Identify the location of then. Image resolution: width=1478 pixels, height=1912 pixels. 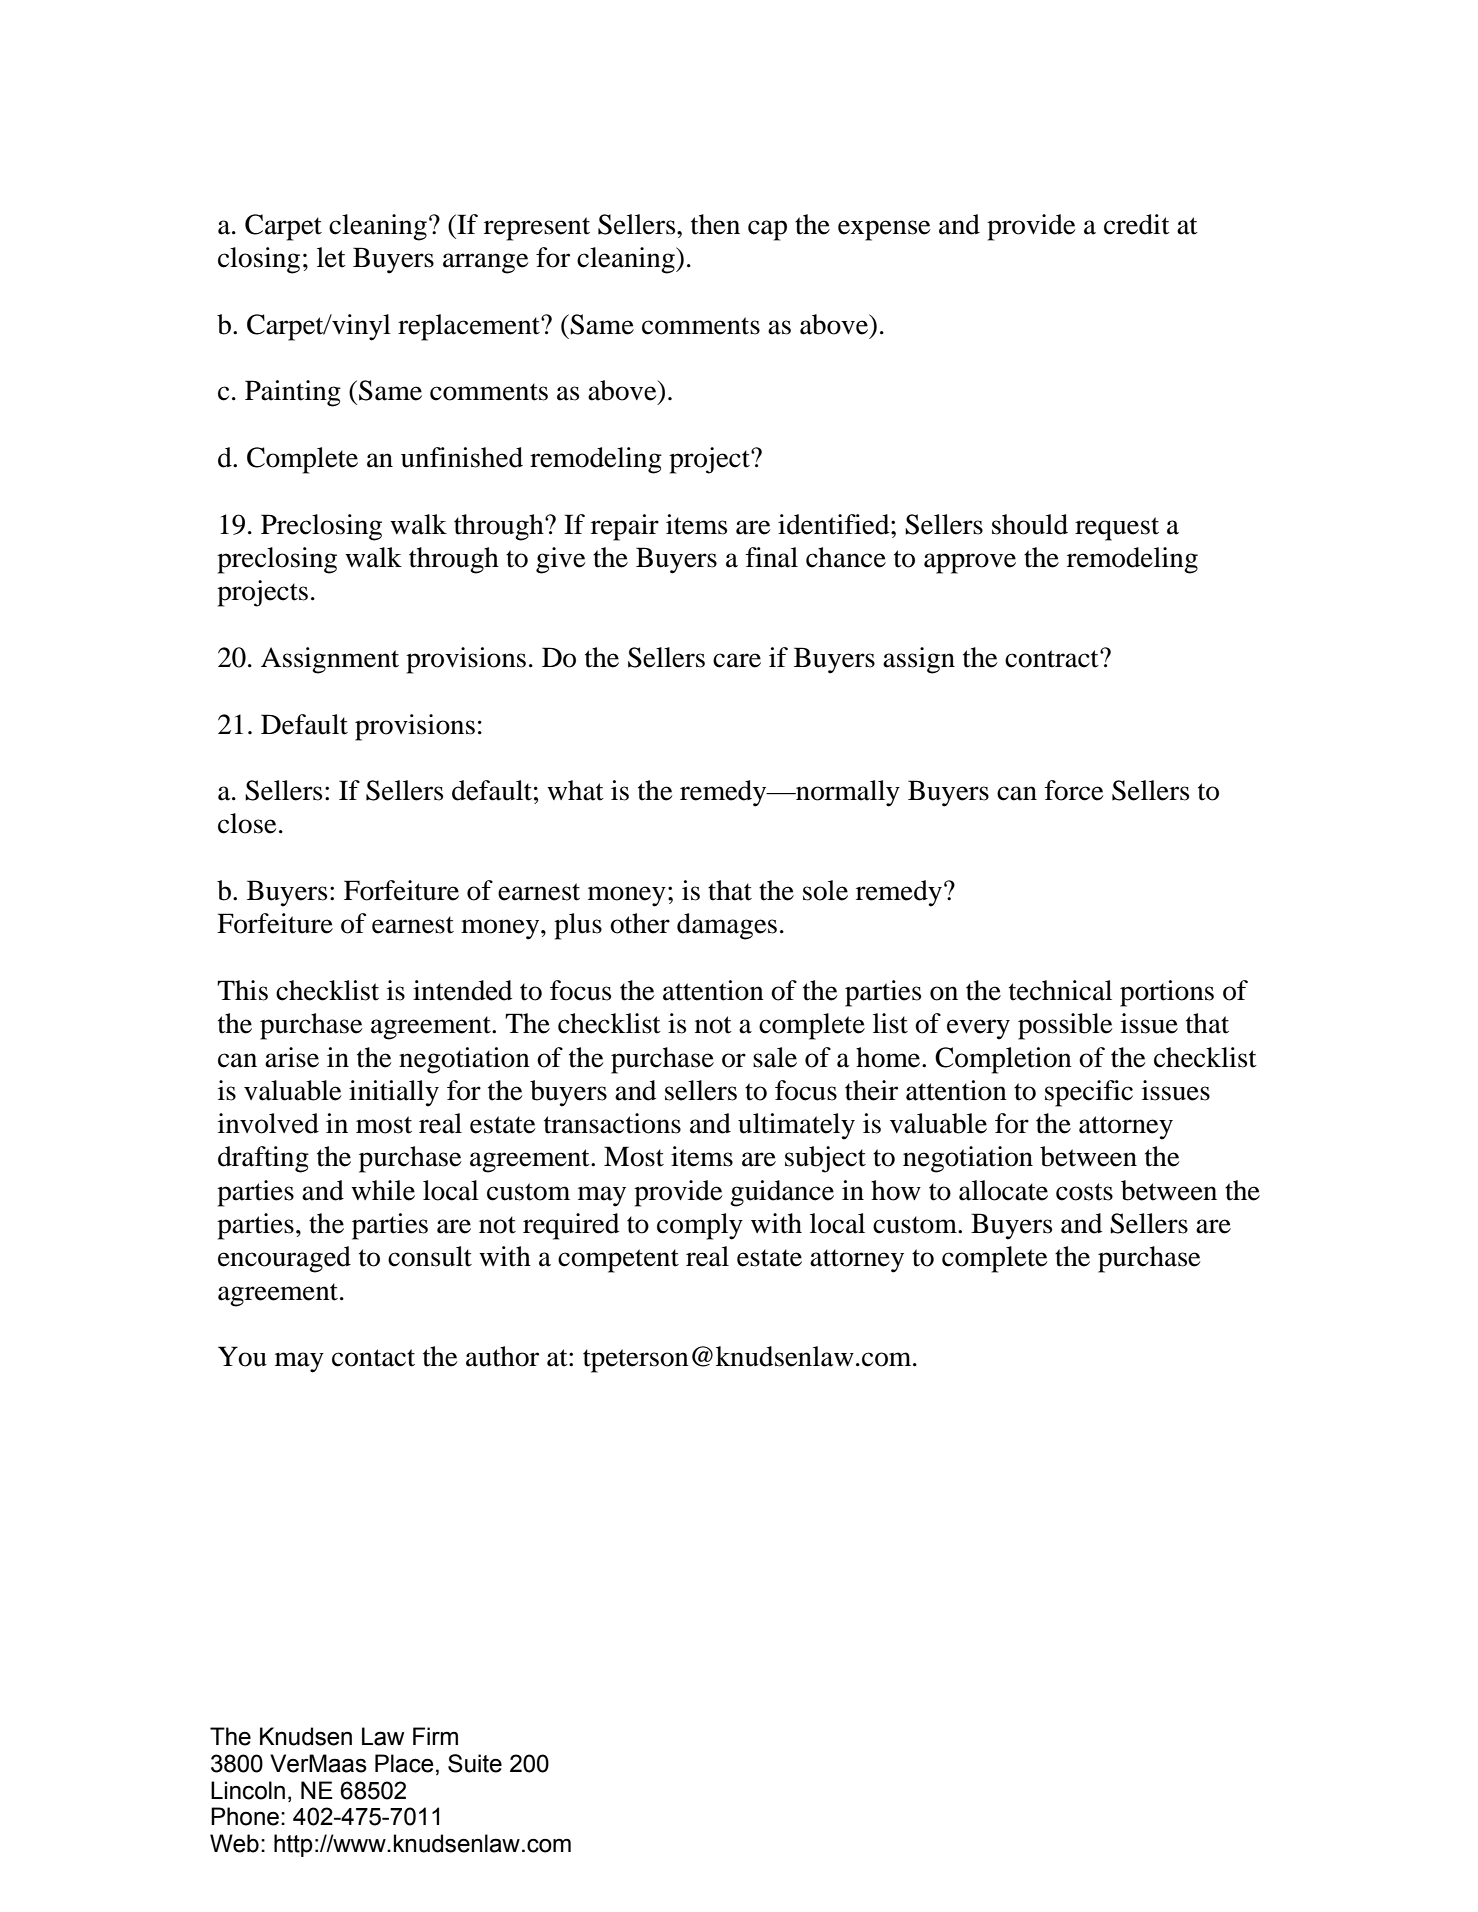
(715, 224).
